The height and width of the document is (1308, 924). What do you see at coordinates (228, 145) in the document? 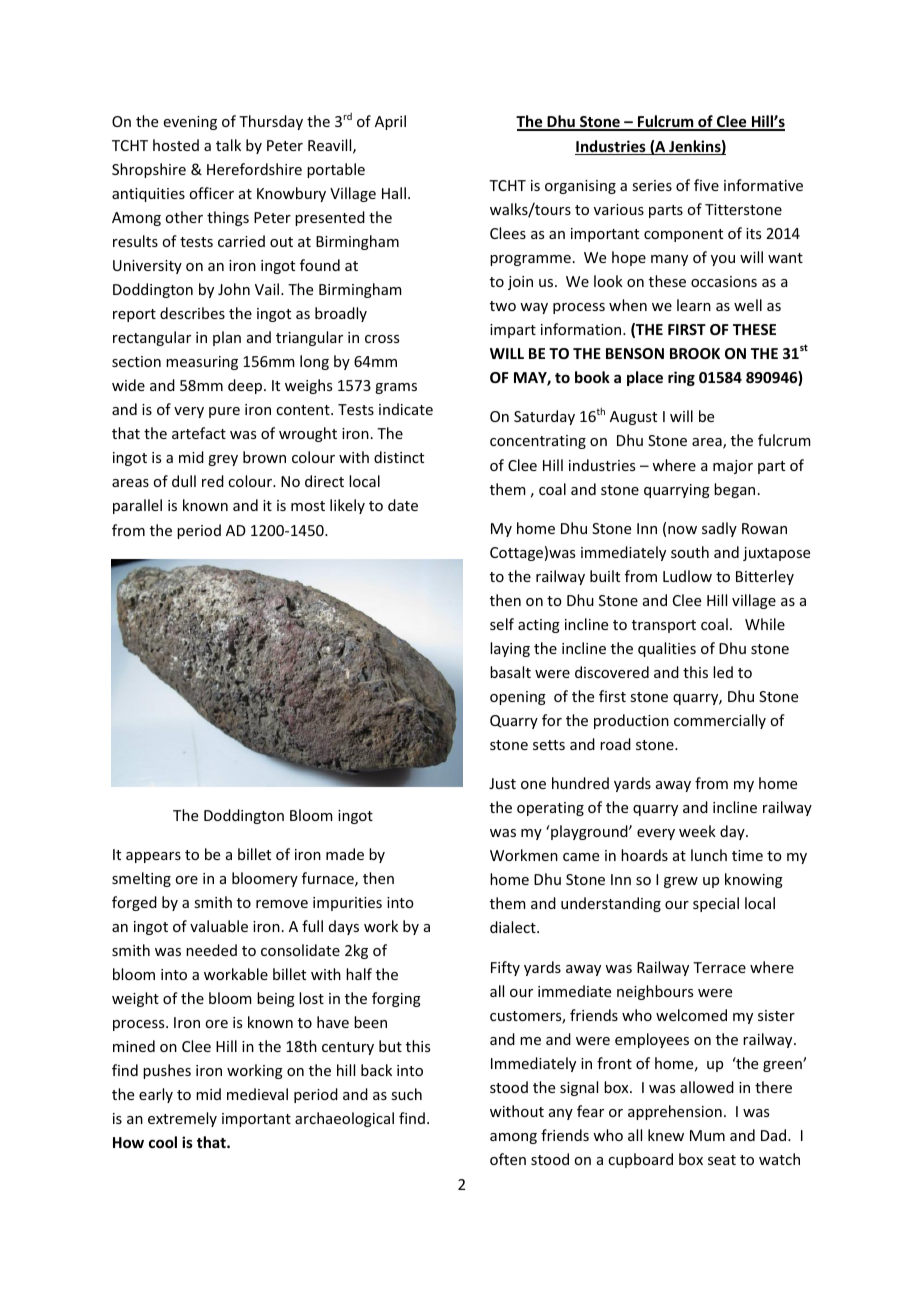
I see `talk` at bounding box center [228, 145].
